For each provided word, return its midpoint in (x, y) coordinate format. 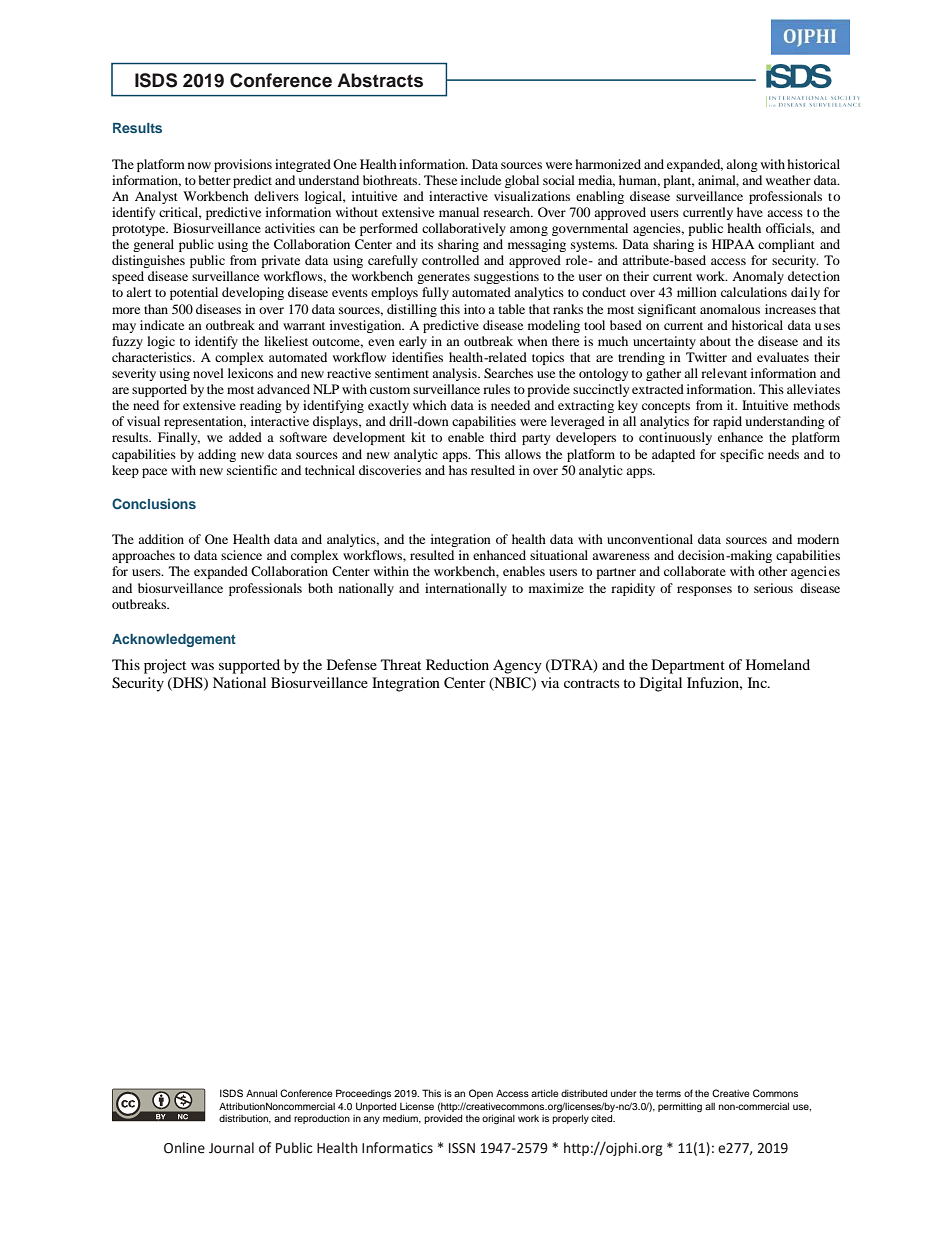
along (742, 165)
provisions (243, 165)
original (498, 1119)
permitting (680, 1108)
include (481, 180)
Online (184, 1148)
